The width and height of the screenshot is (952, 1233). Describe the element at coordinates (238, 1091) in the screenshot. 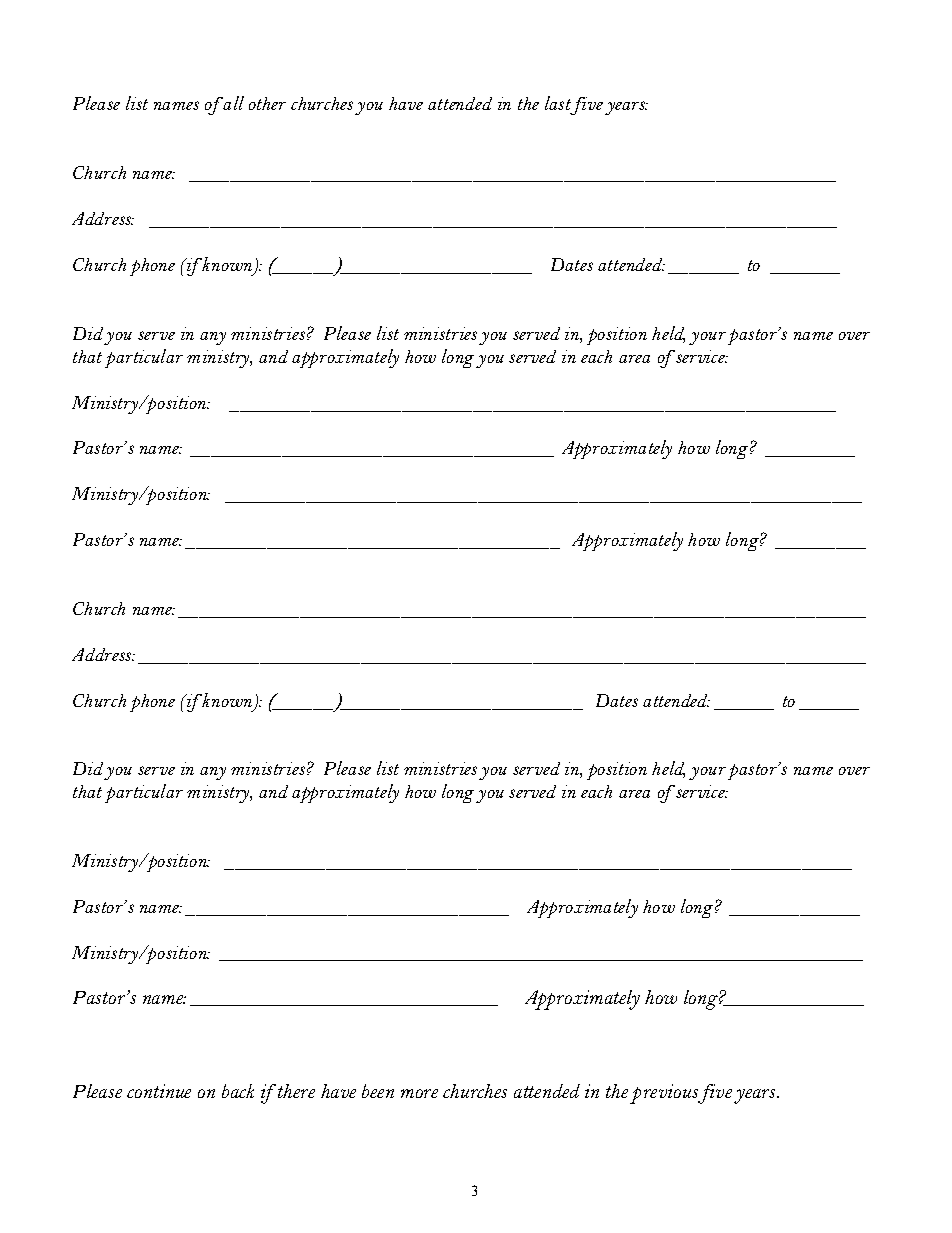

I see `back` at that location.
